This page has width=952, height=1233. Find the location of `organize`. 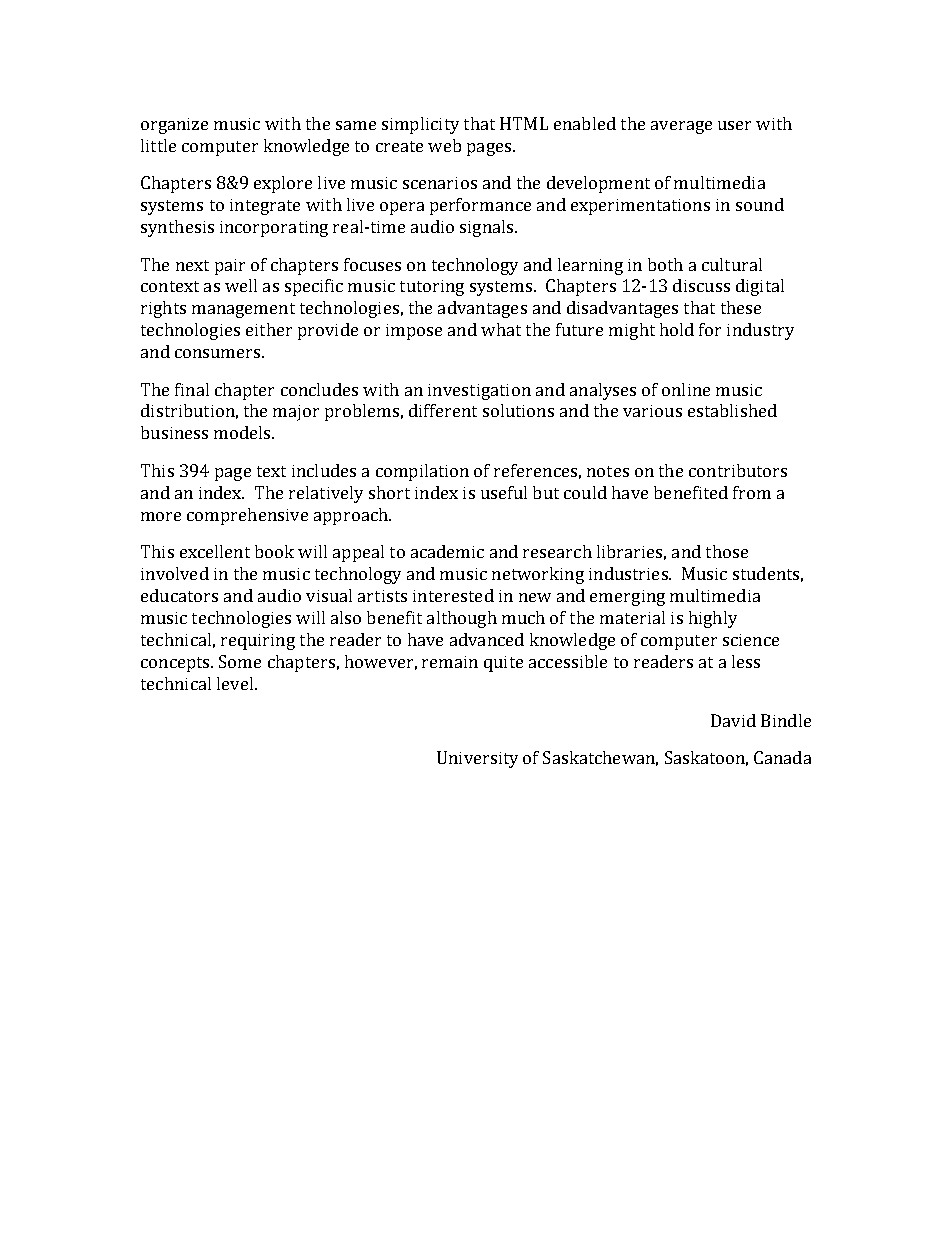

organize is located at coordinates (174, 126).
